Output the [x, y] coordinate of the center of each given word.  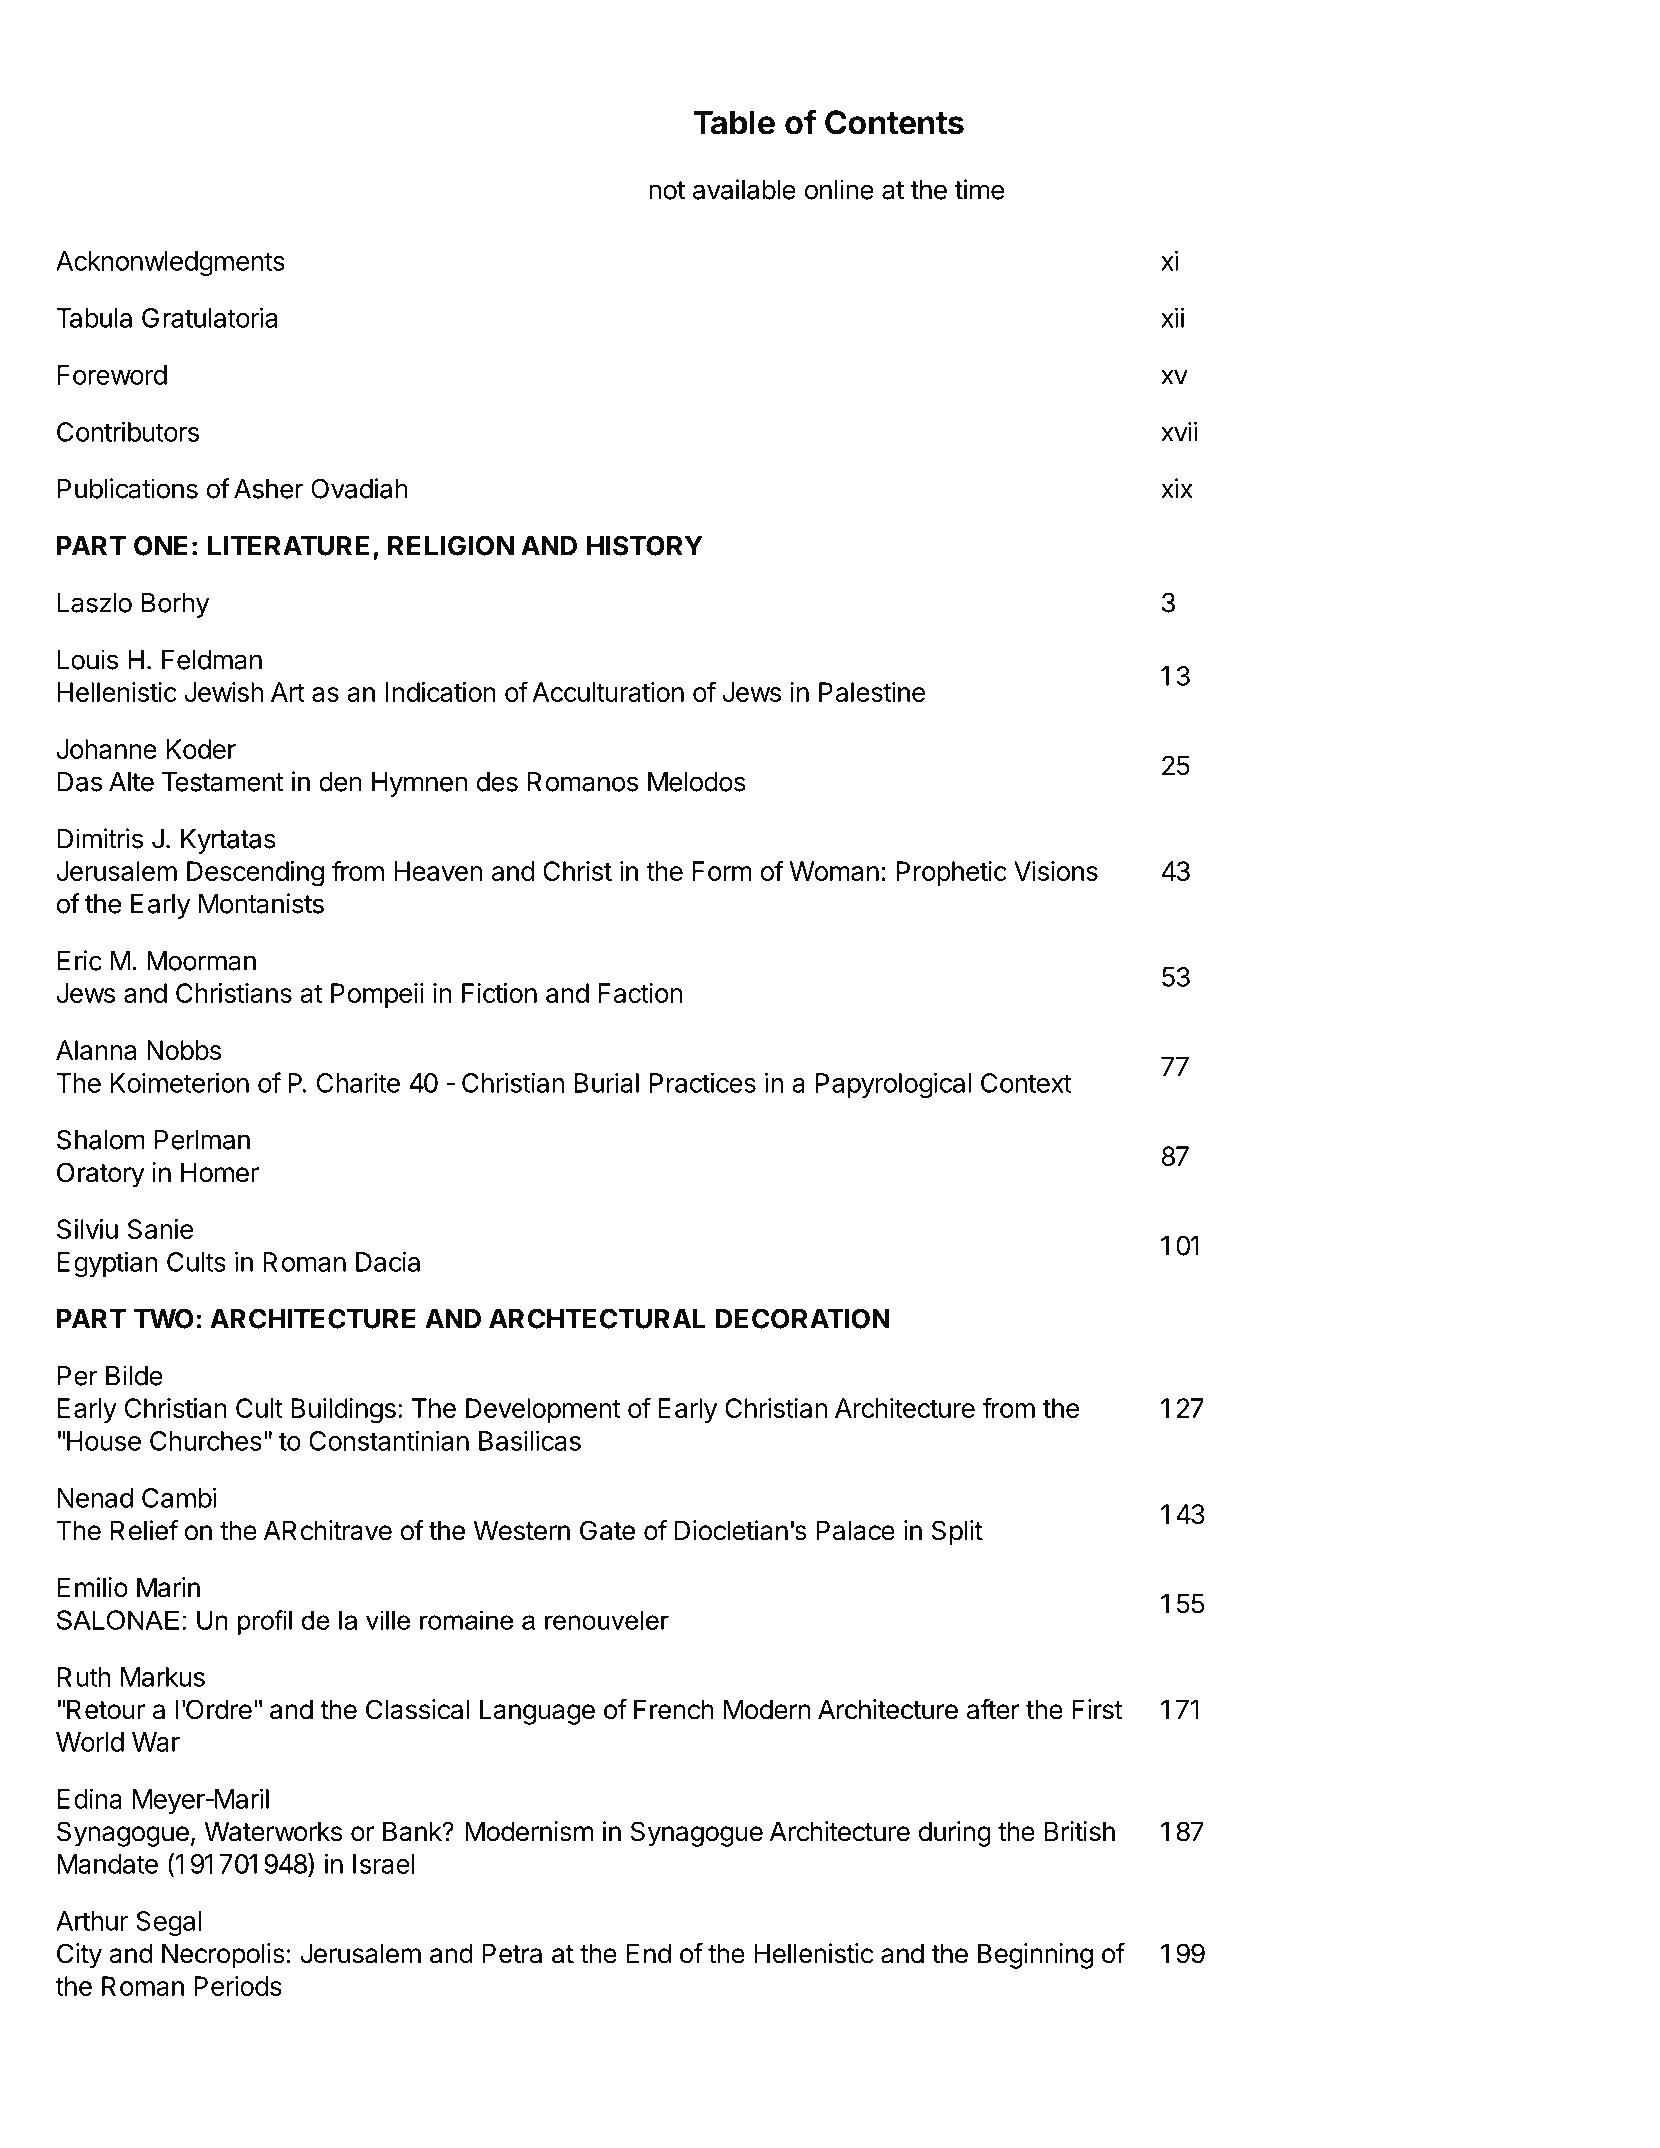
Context [1026, 1083]
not [667, 190]
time [979, 189]
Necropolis [223, 1956]
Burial [607, 1083]
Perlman [202, 1140]
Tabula [94, 318]
